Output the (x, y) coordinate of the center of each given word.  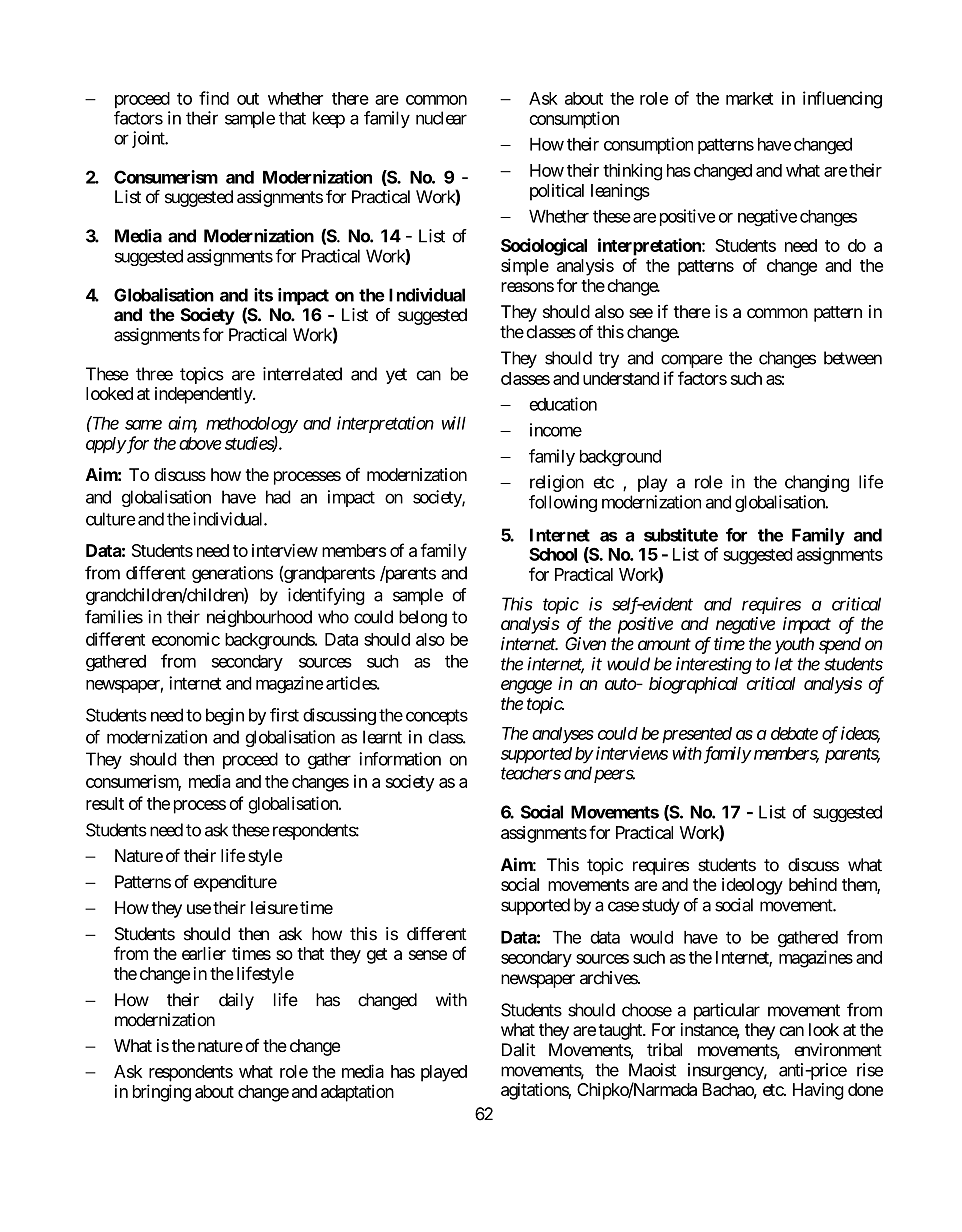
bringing (162, 1093)
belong (423, 618)
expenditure (235, 883)
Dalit (519, 1050)
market (749, 98)
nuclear (441, 118)
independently (204, 395)
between (853, 358)
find (214, 98)
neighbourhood (259, 618)
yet (396, 376)
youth (794, 645)
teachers (531, 773)
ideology (752, 886)
